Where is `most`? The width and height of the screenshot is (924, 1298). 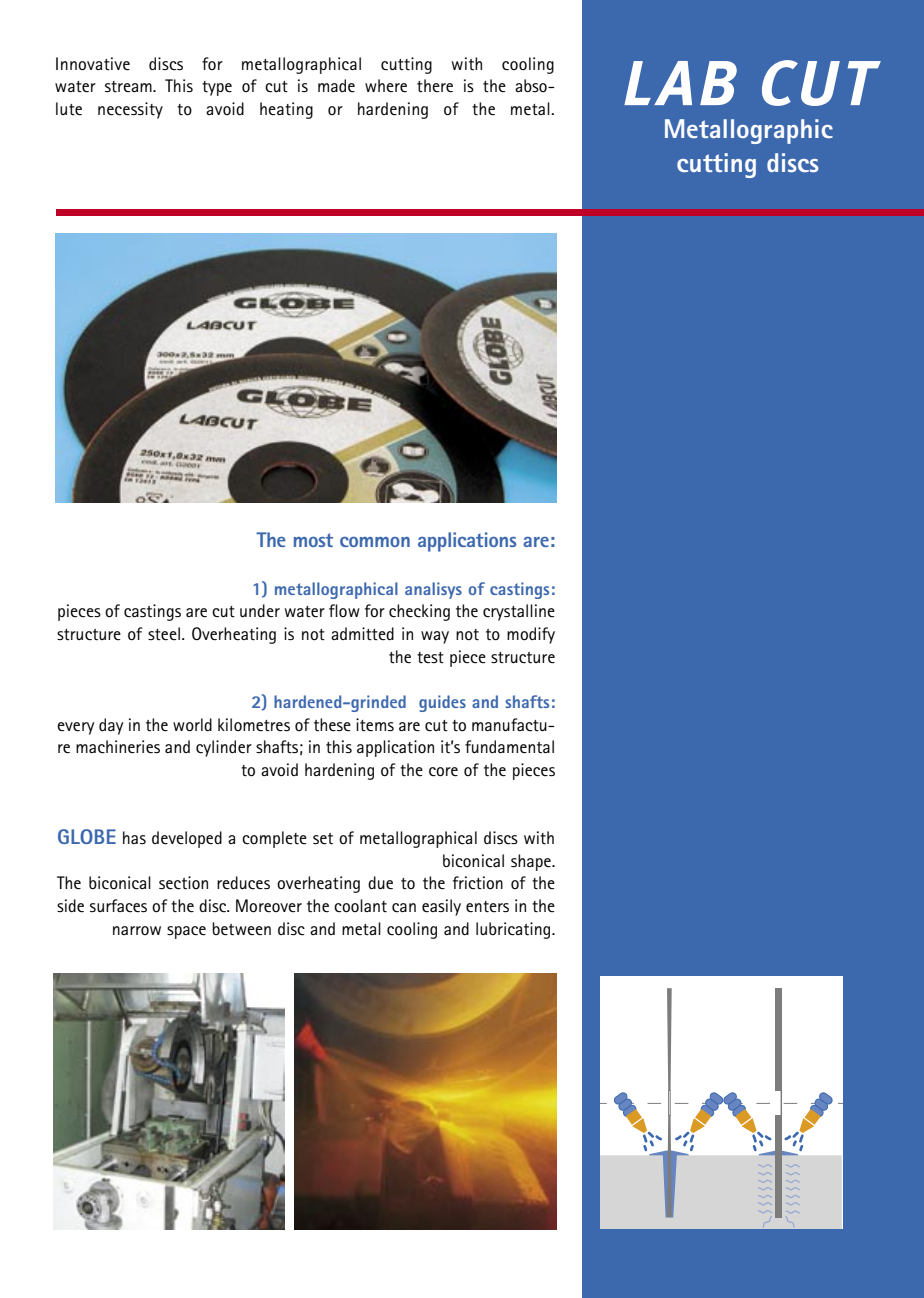
most is located at coordinates (313, 540).
